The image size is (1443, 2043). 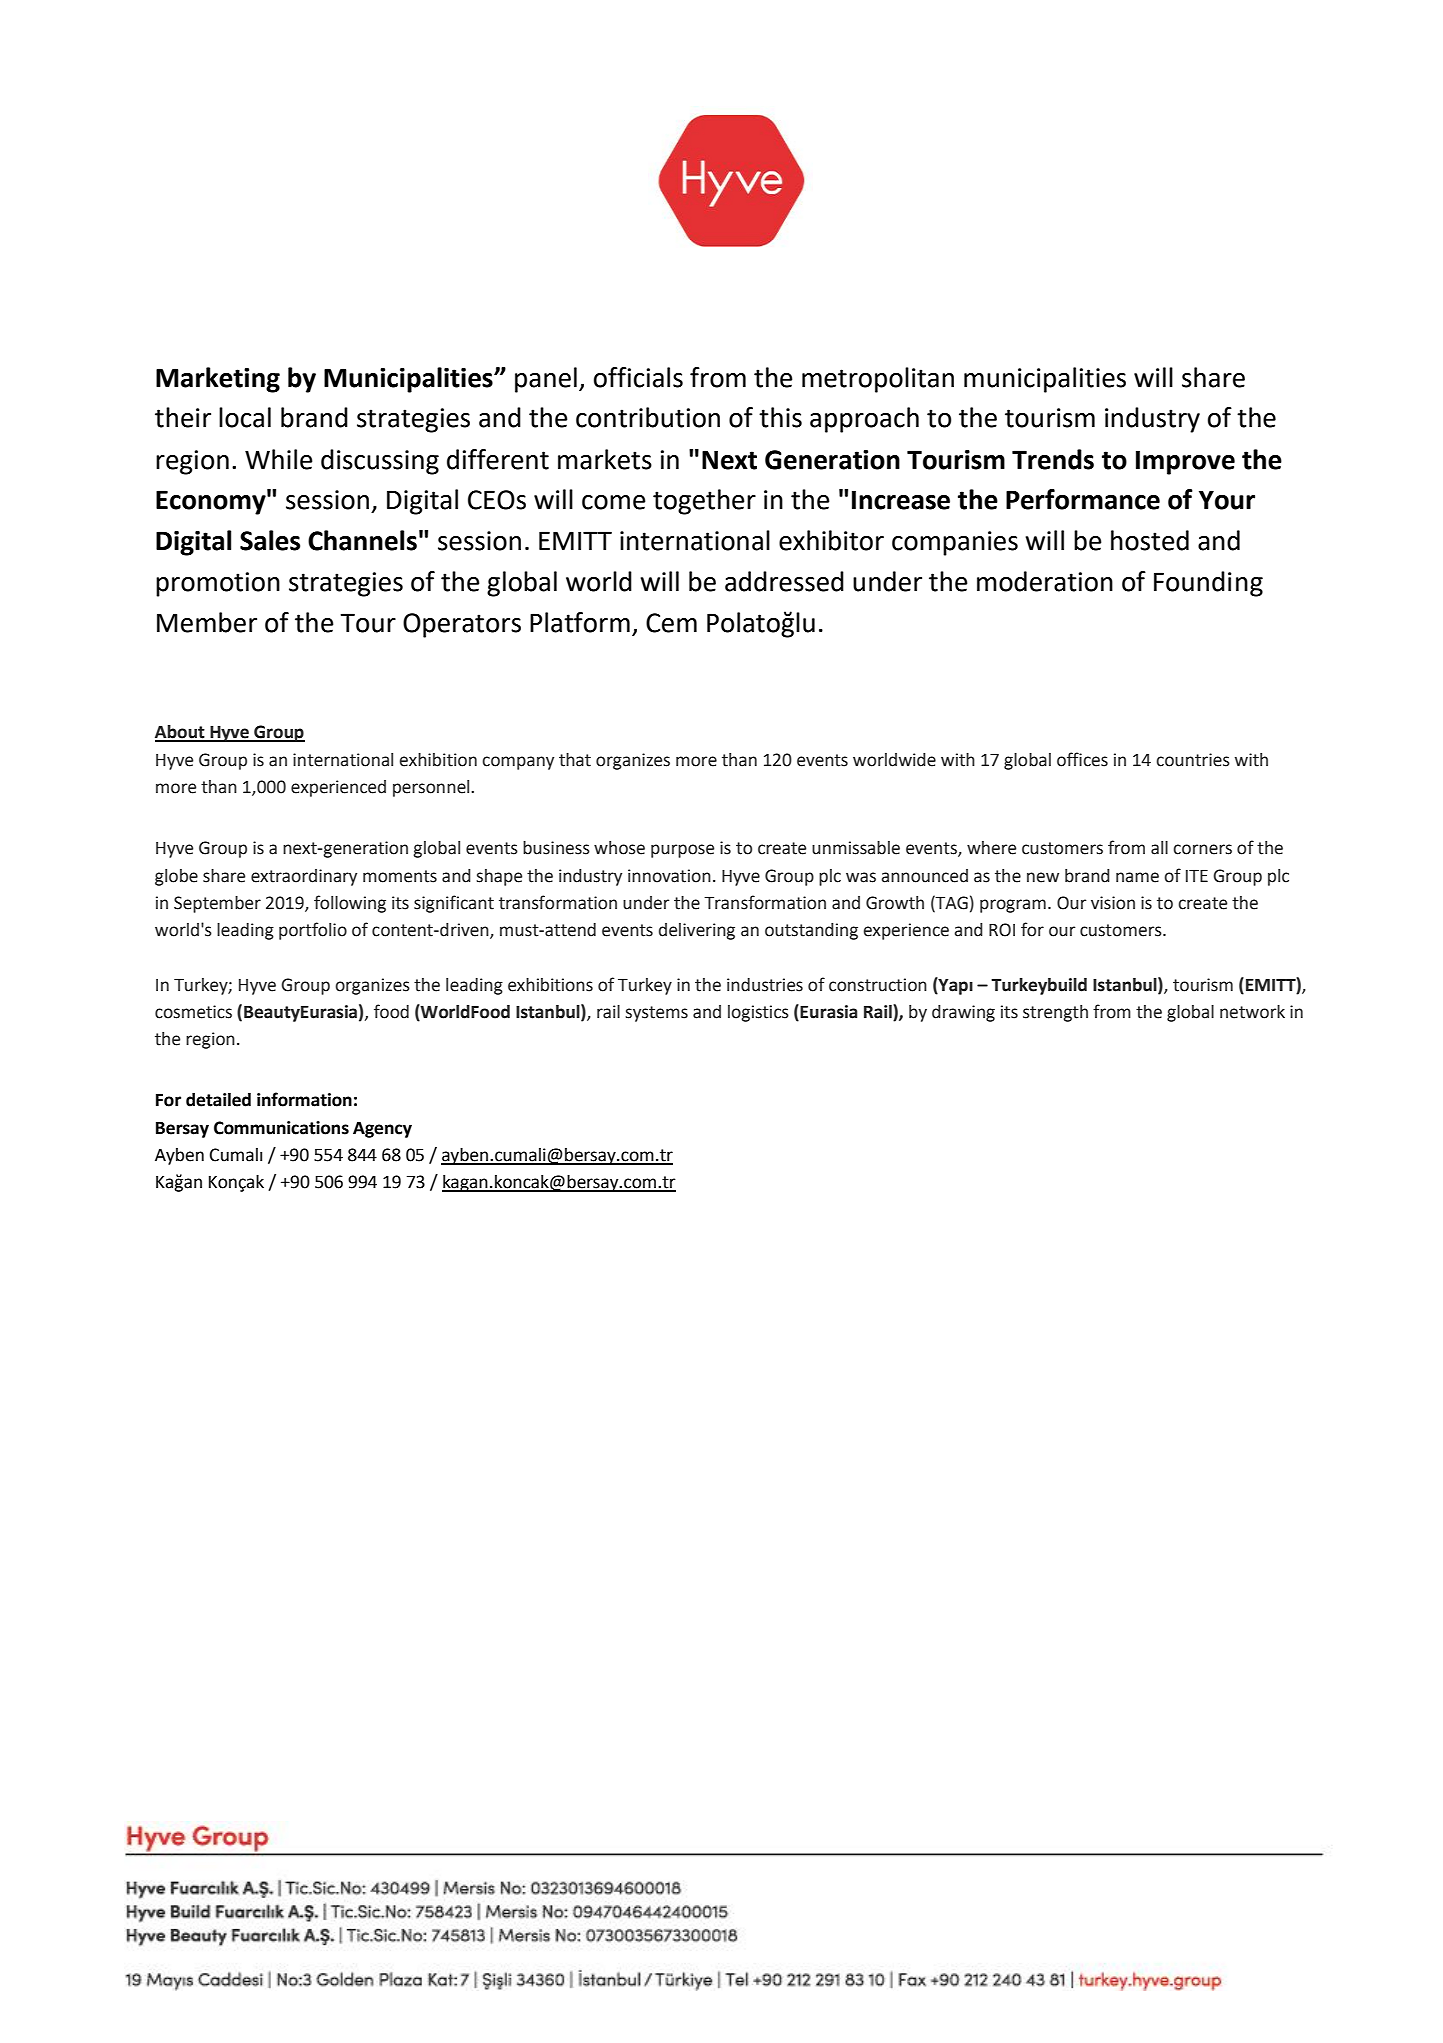 I want to click on Trends, so click(x=1053, y=459).
